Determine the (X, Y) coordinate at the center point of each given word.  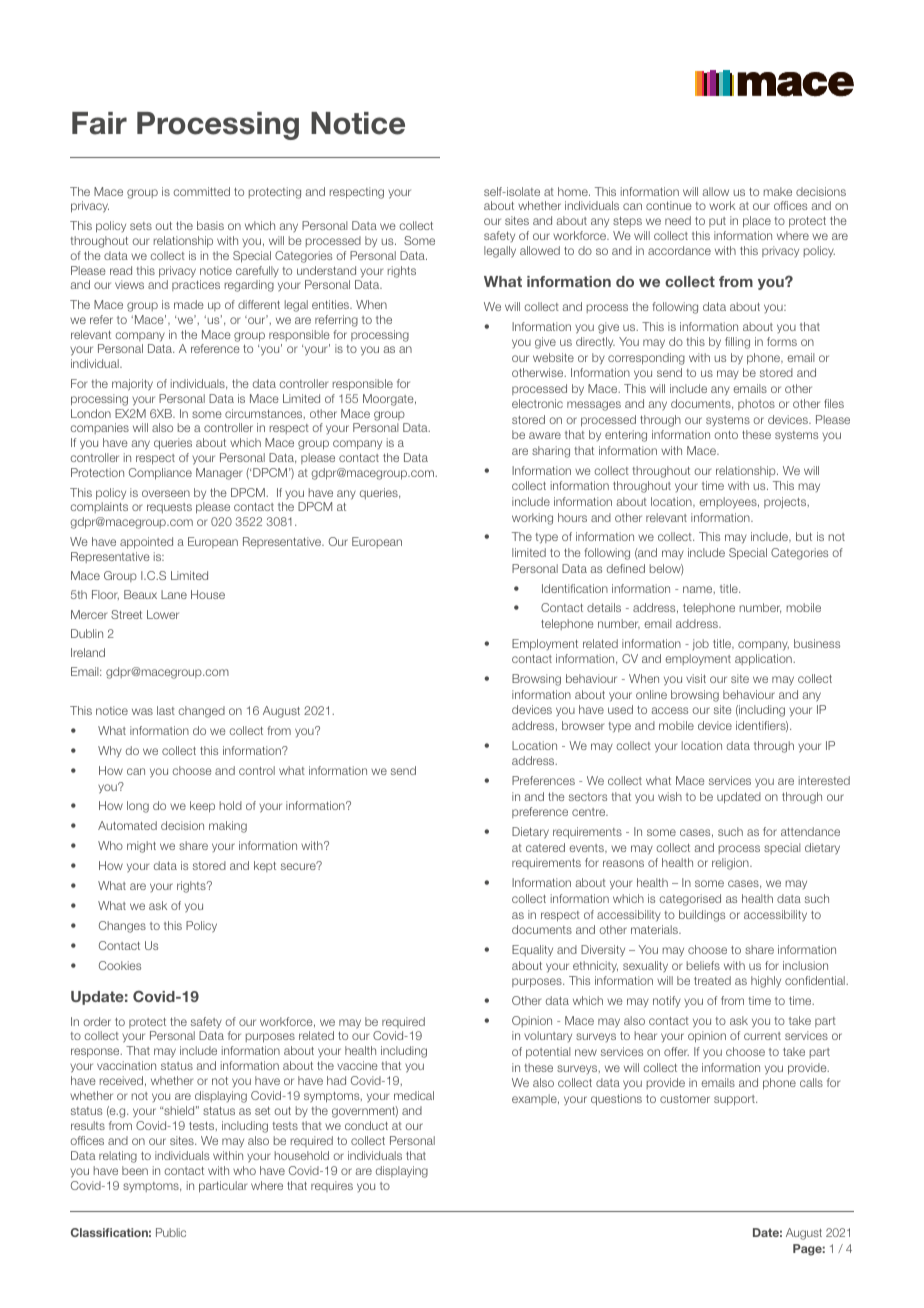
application (764, 660)
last (166, 710)
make (778, 191)
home (574, 191)
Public (171, 1232)
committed (201, 191)
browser (583, 725)
